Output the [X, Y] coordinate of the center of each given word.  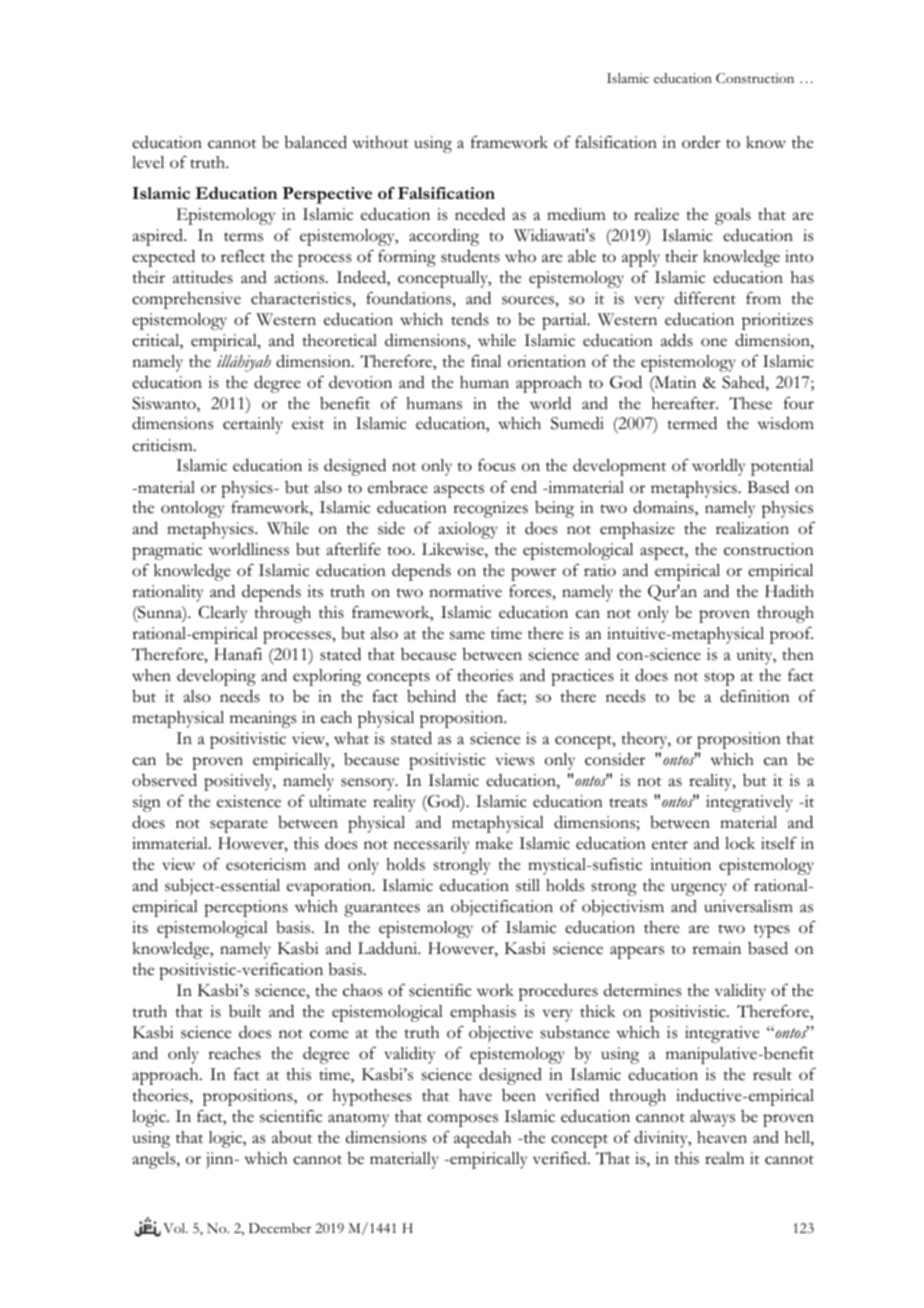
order [701, 142]
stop [719, 679]
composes [462, 1120]
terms [243, 237]
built [245, 1011]
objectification [502, 908]
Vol [175, 1228]
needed [480, 214]
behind [431, 696]
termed [692, 423]
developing [216, 677]
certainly [253, 425]
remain [716, 948]
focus [496, 465]
